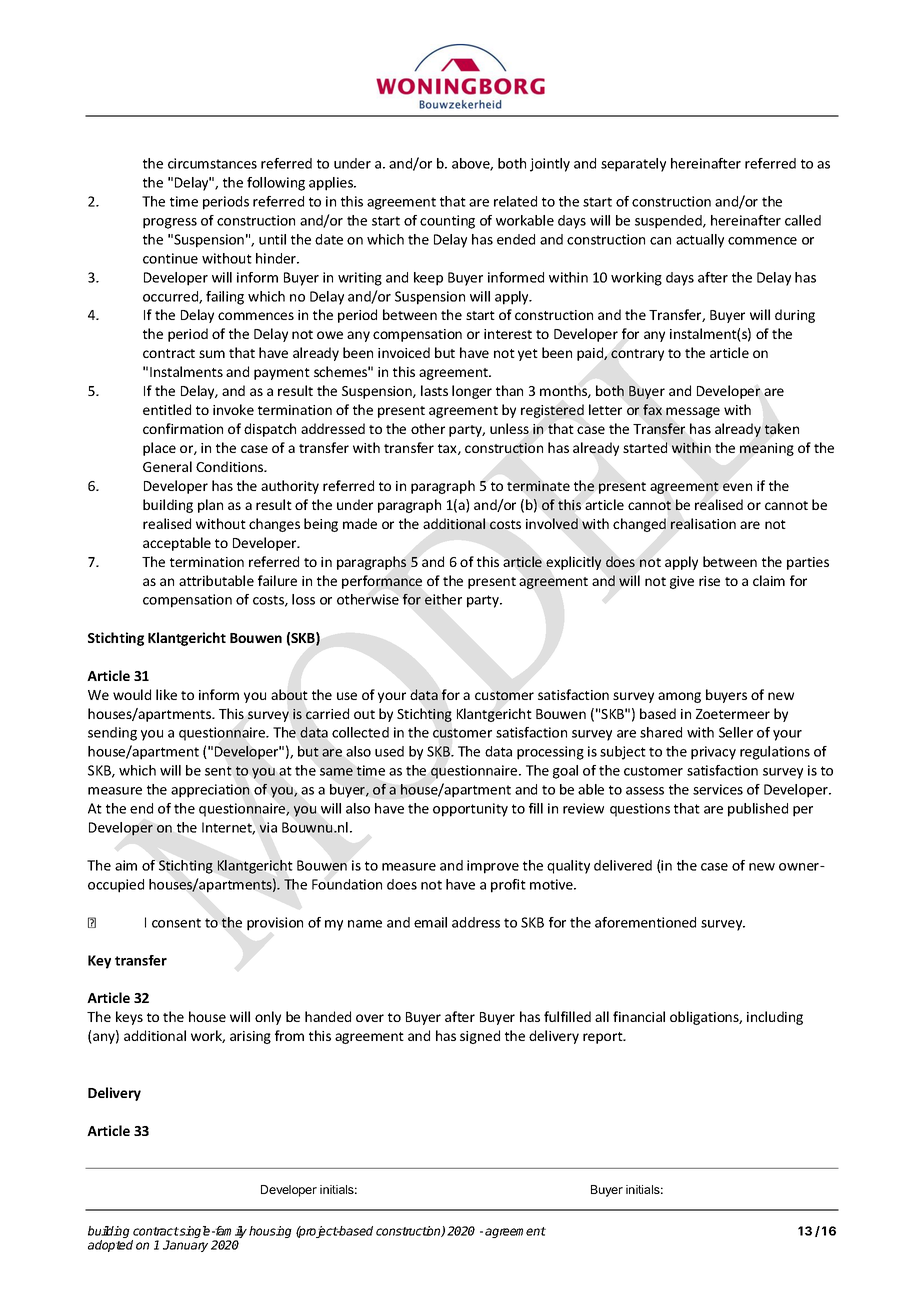  I want to click on published, so click(758, 810).
